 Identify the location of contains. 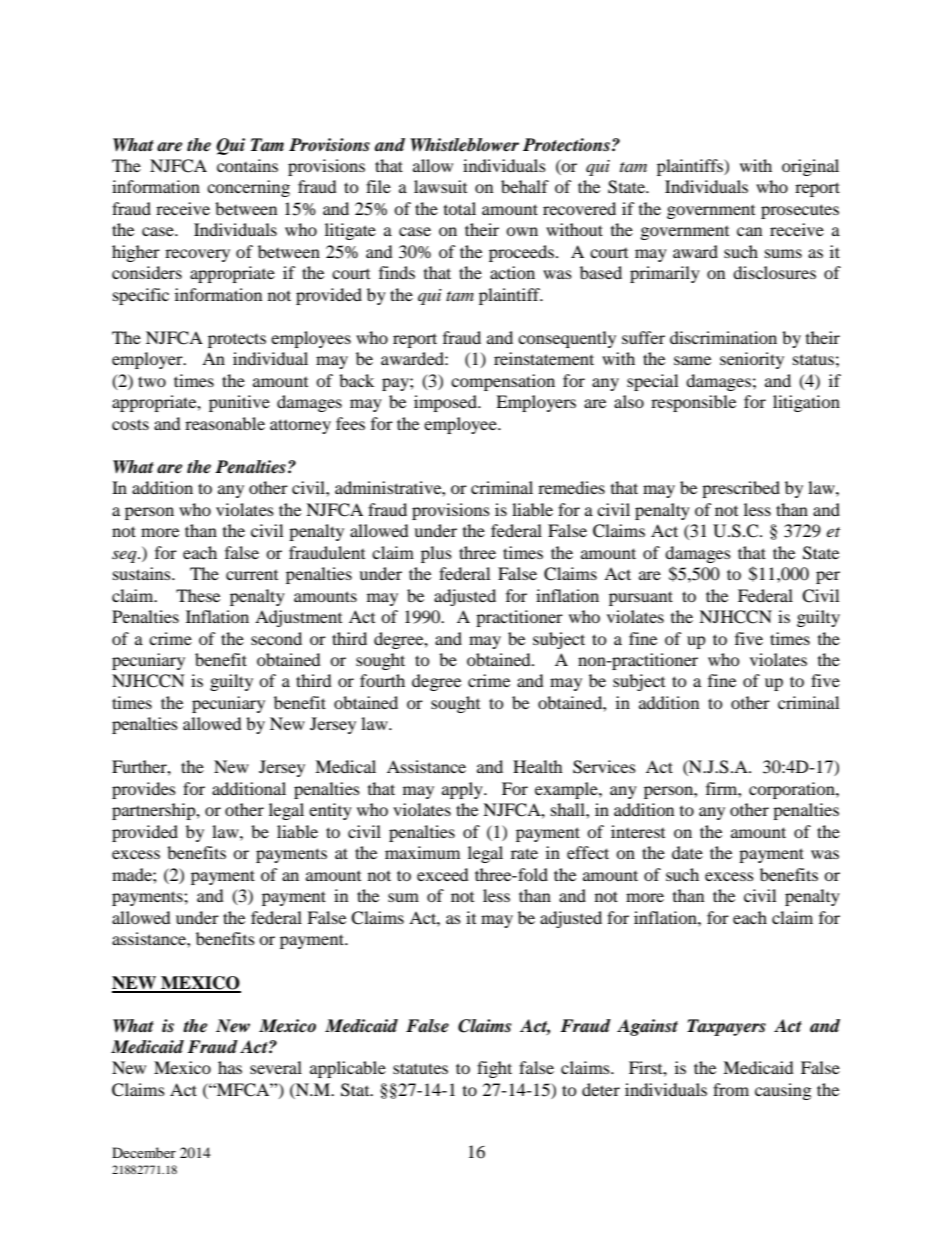
(247, 165).
